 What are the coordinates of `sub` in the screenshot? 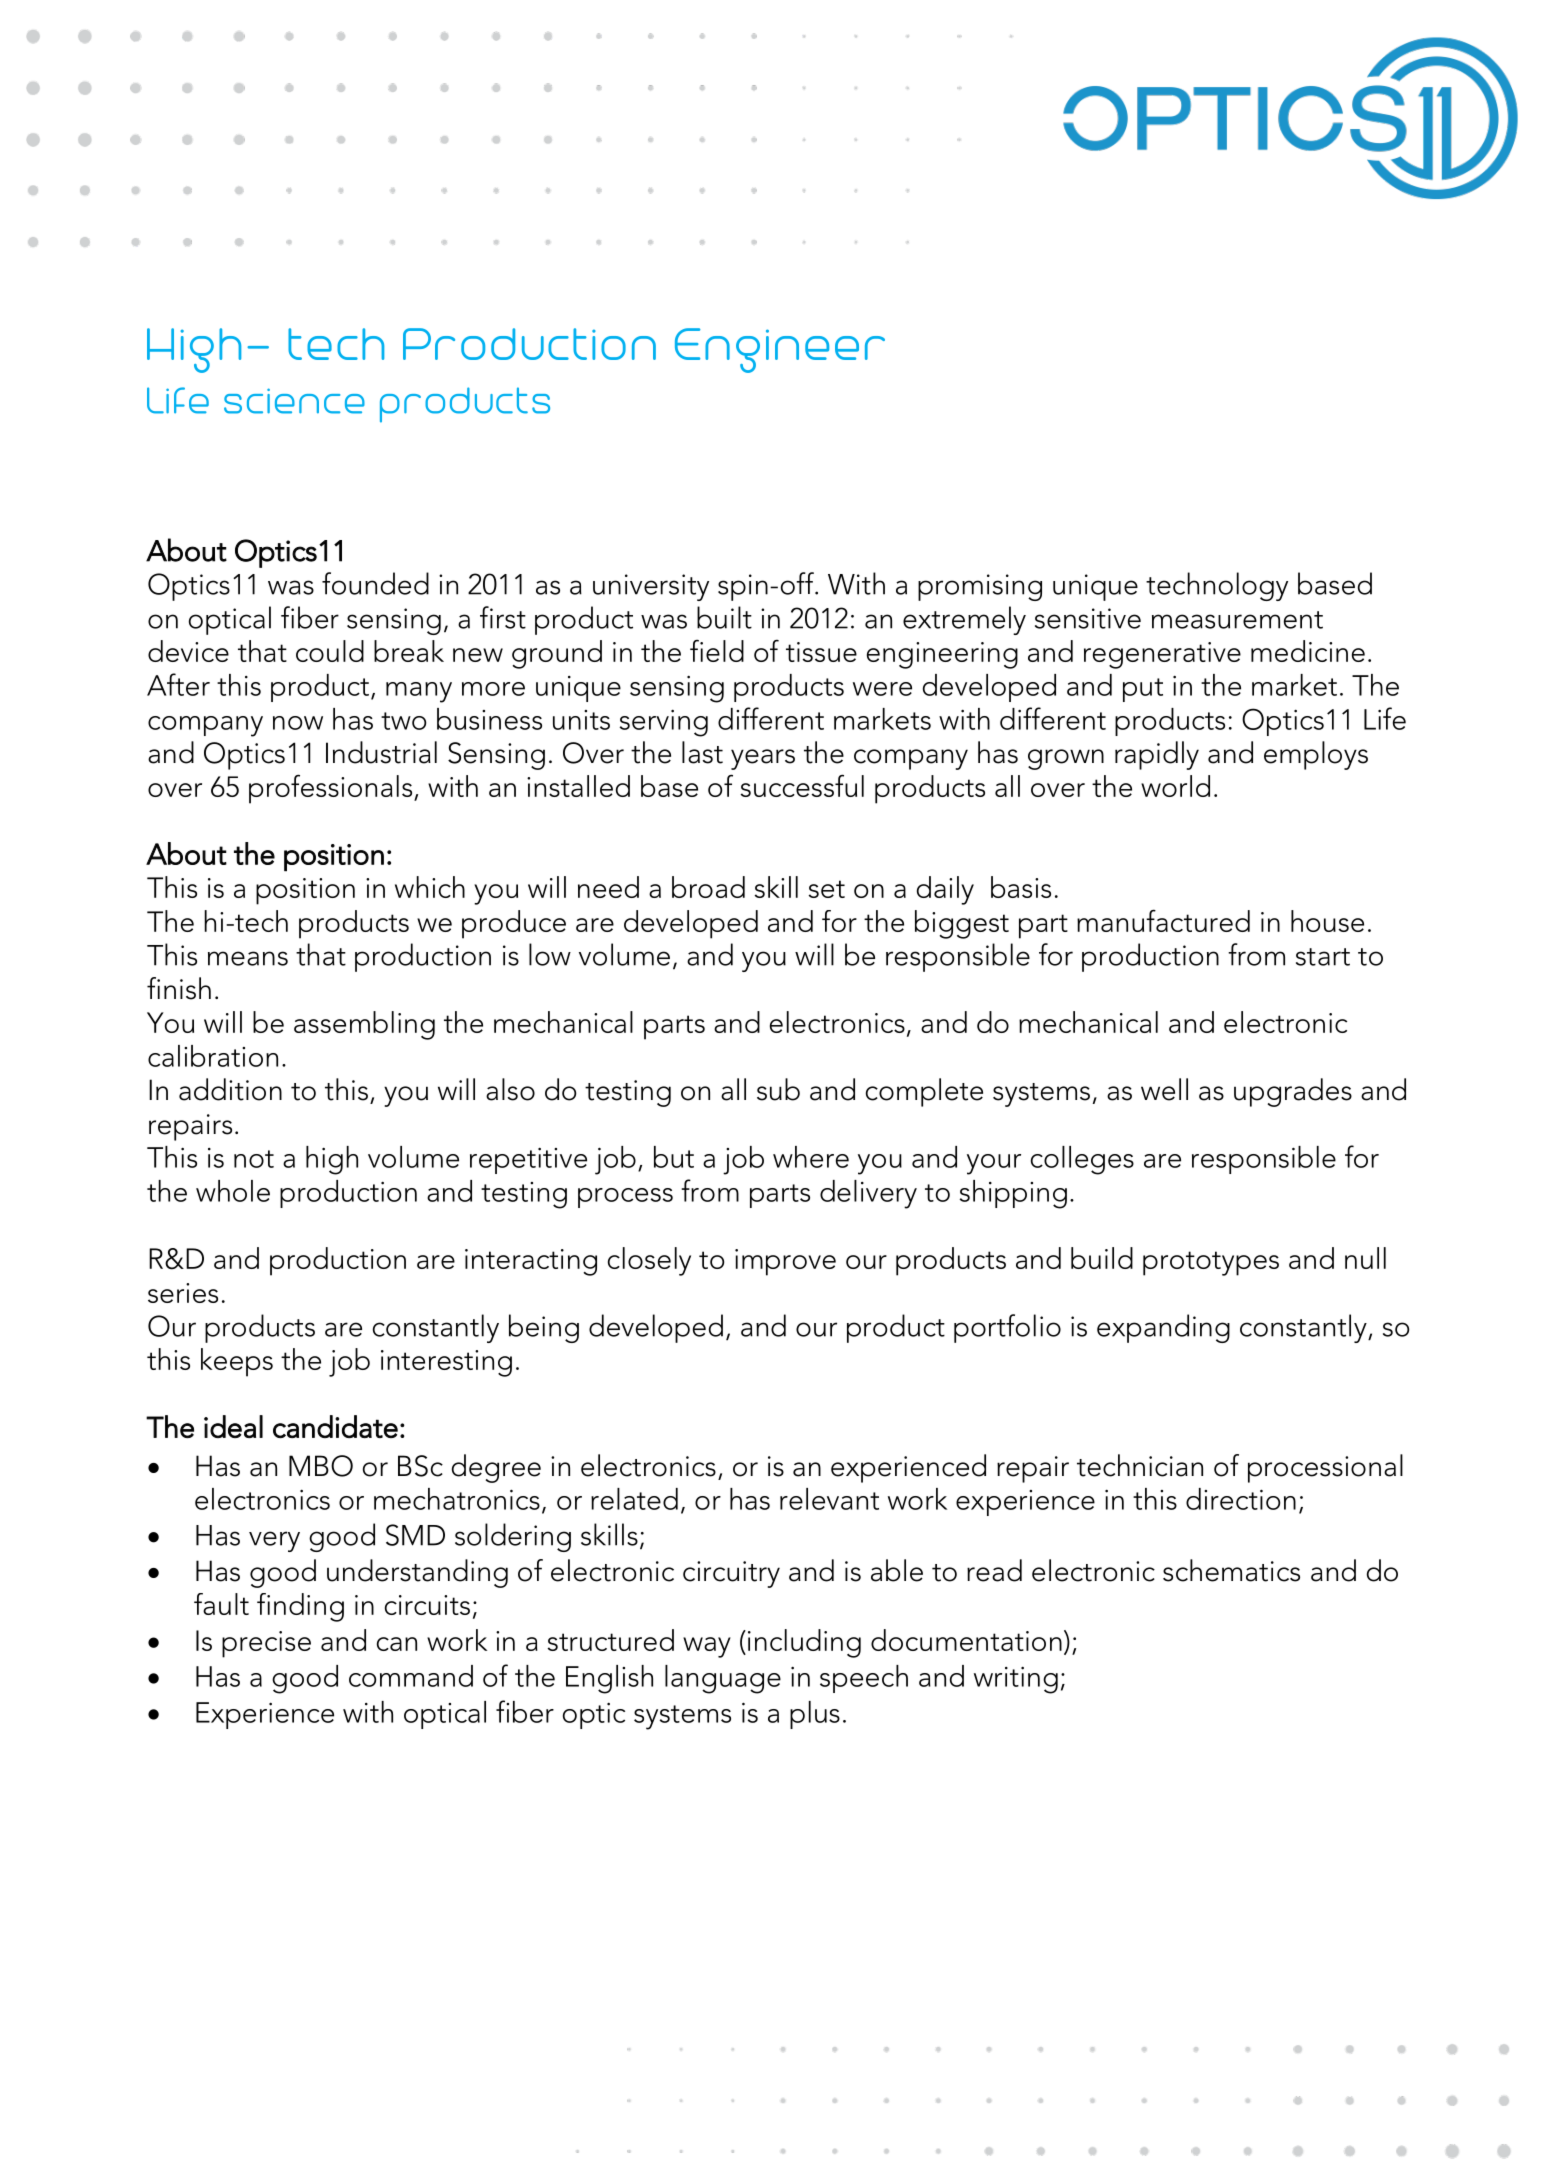 It's located at (778, 1089).
